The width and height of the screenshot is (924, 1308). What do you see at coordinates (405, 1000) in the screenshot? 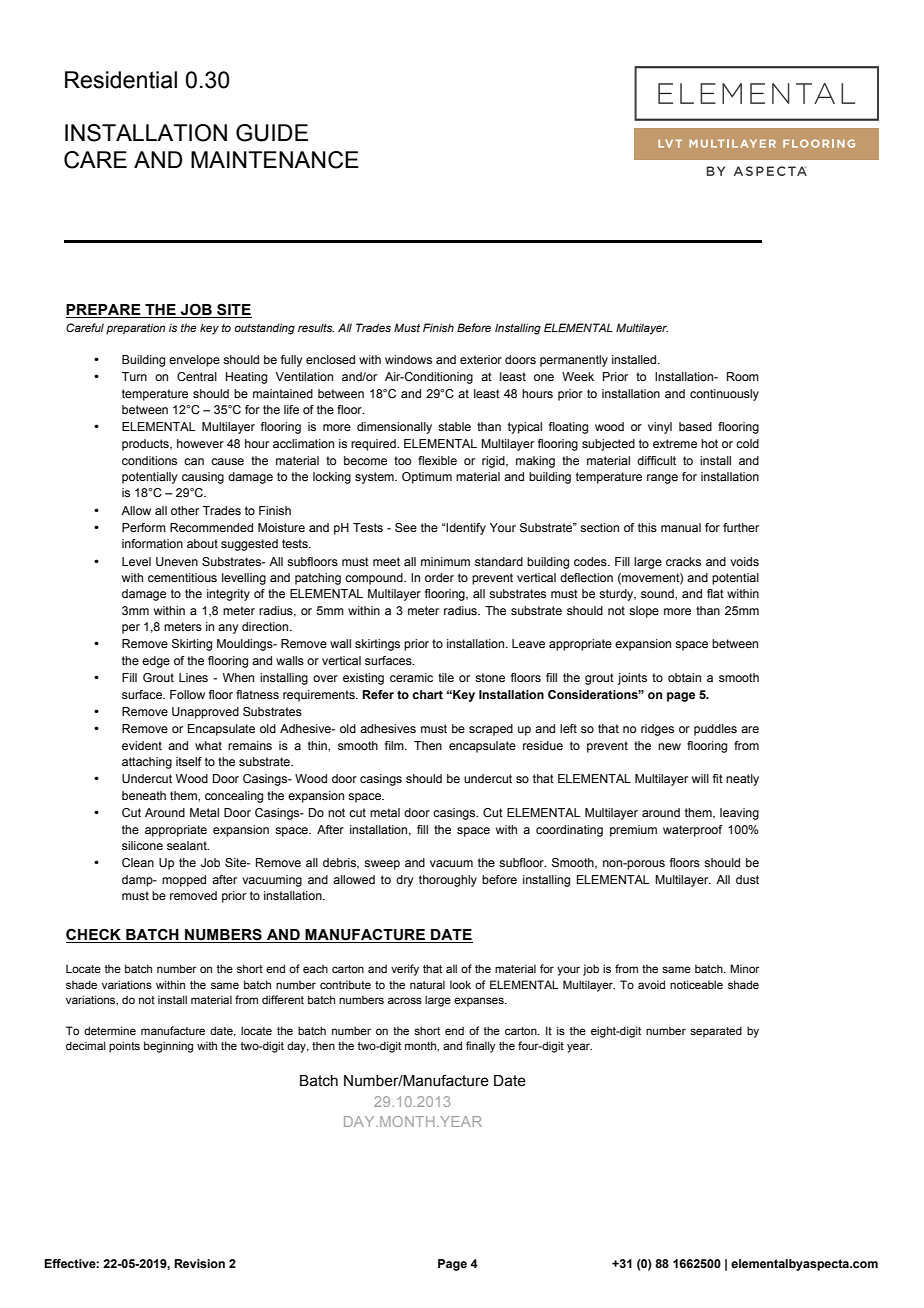
I see `across` at bounding box center [405, 1000].
